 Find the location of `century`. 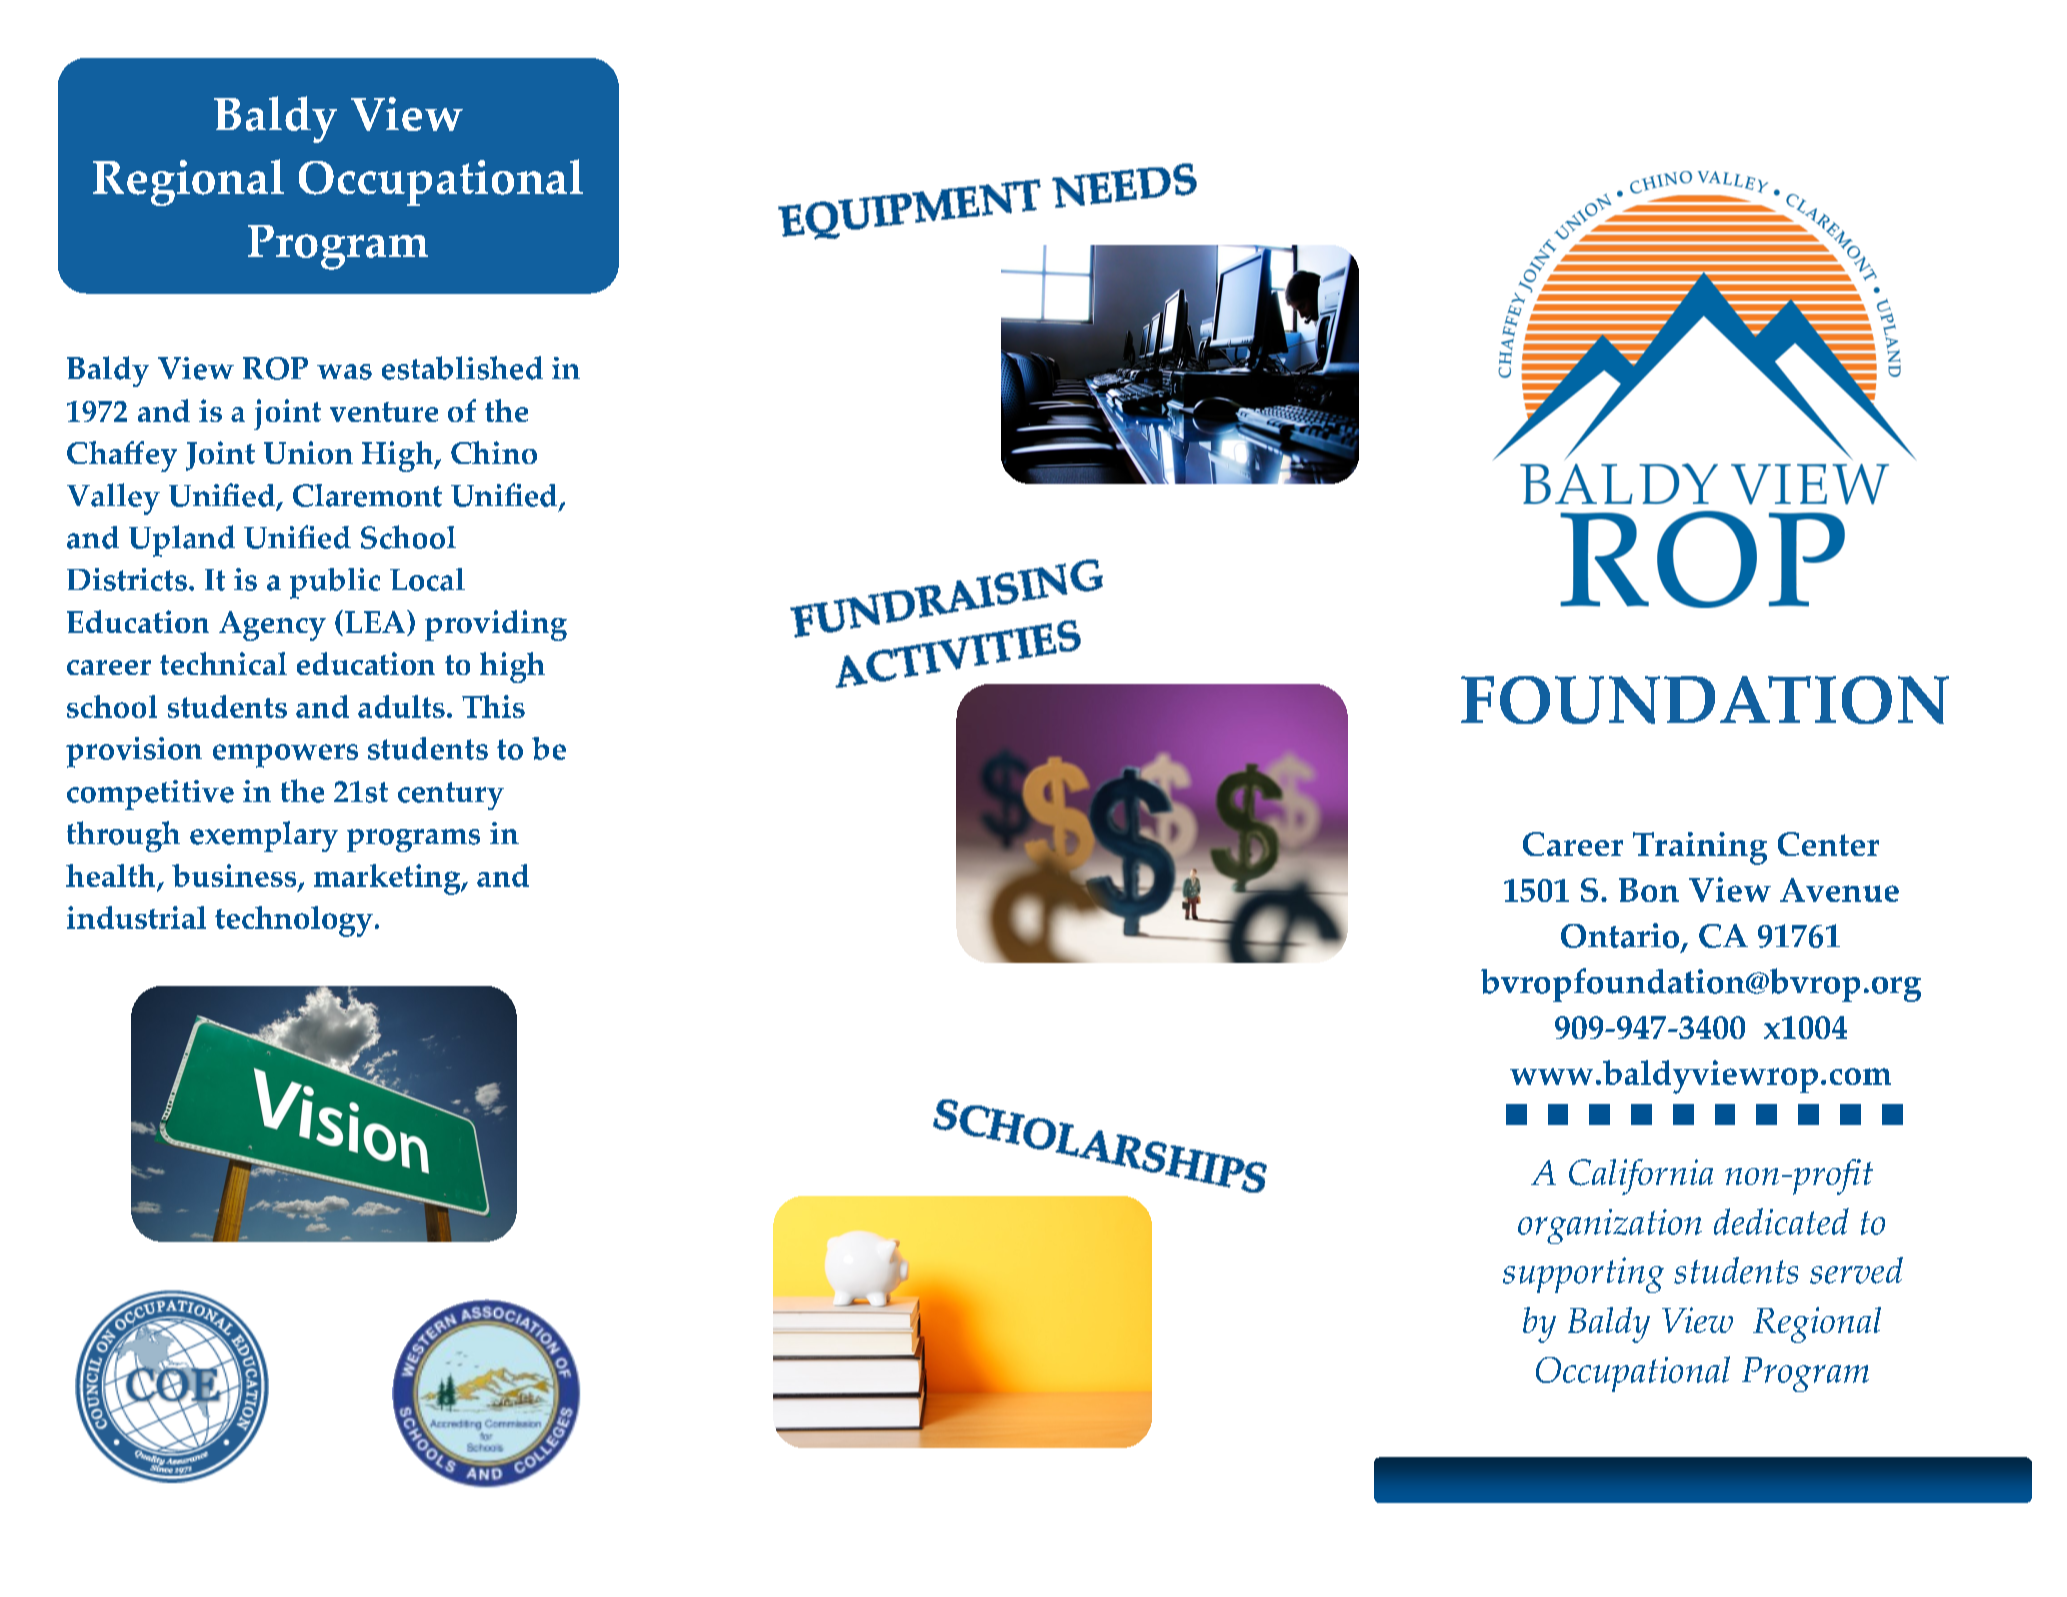

century is located at coordinates (451, 796).
